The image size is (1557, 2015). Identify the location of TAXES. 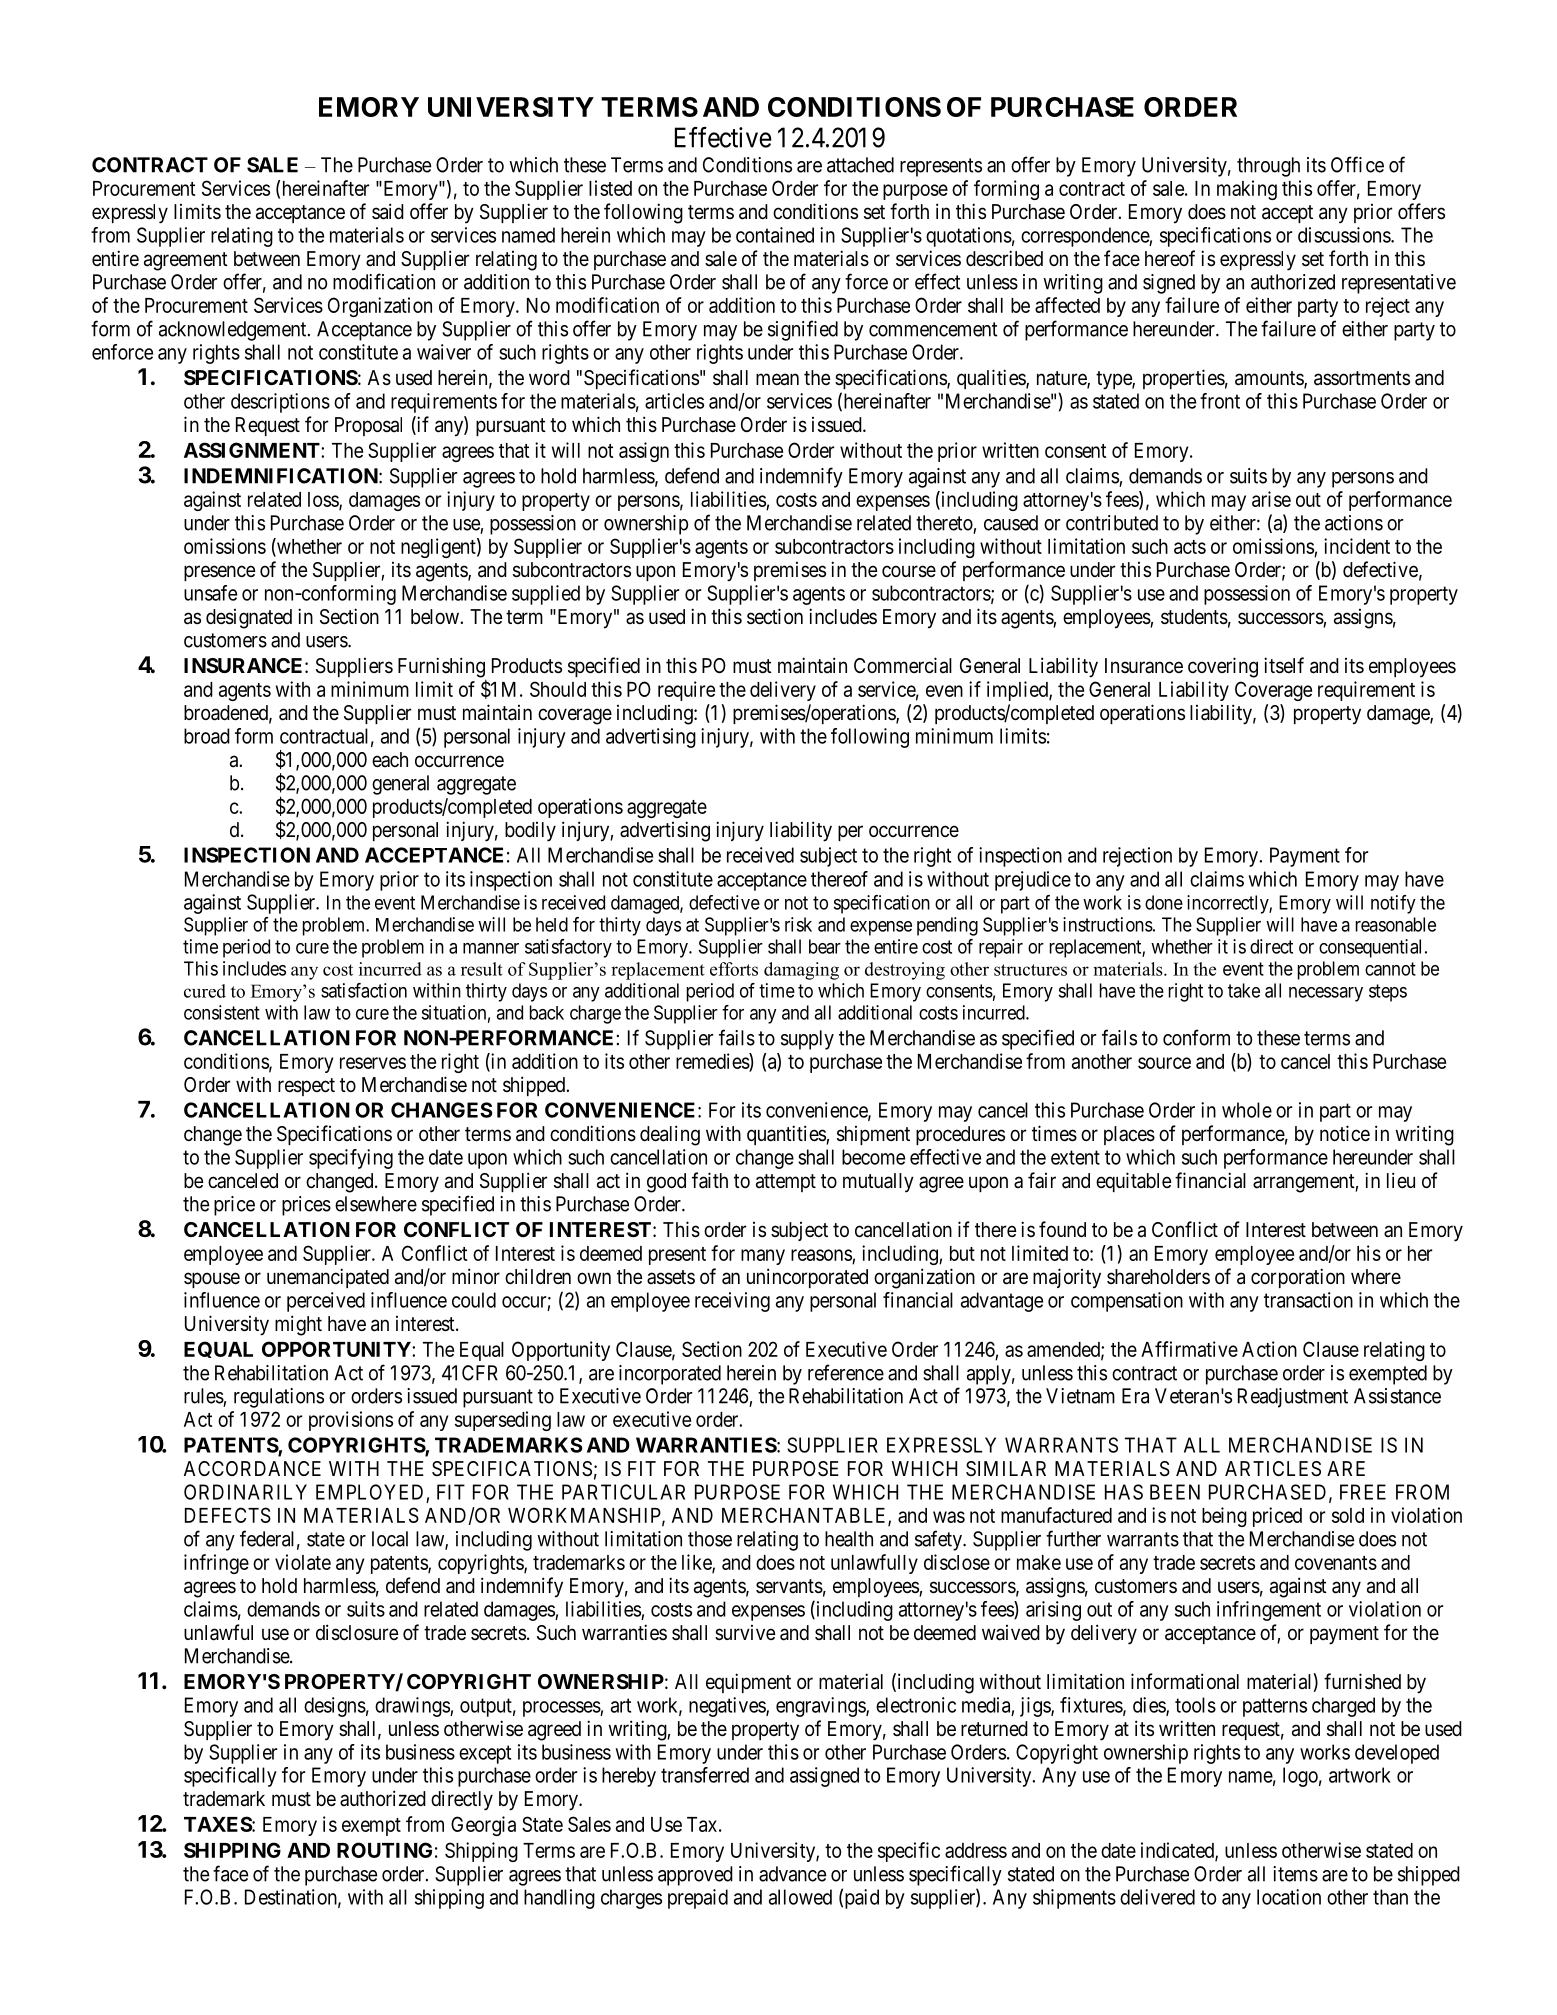
(218, 1824).
